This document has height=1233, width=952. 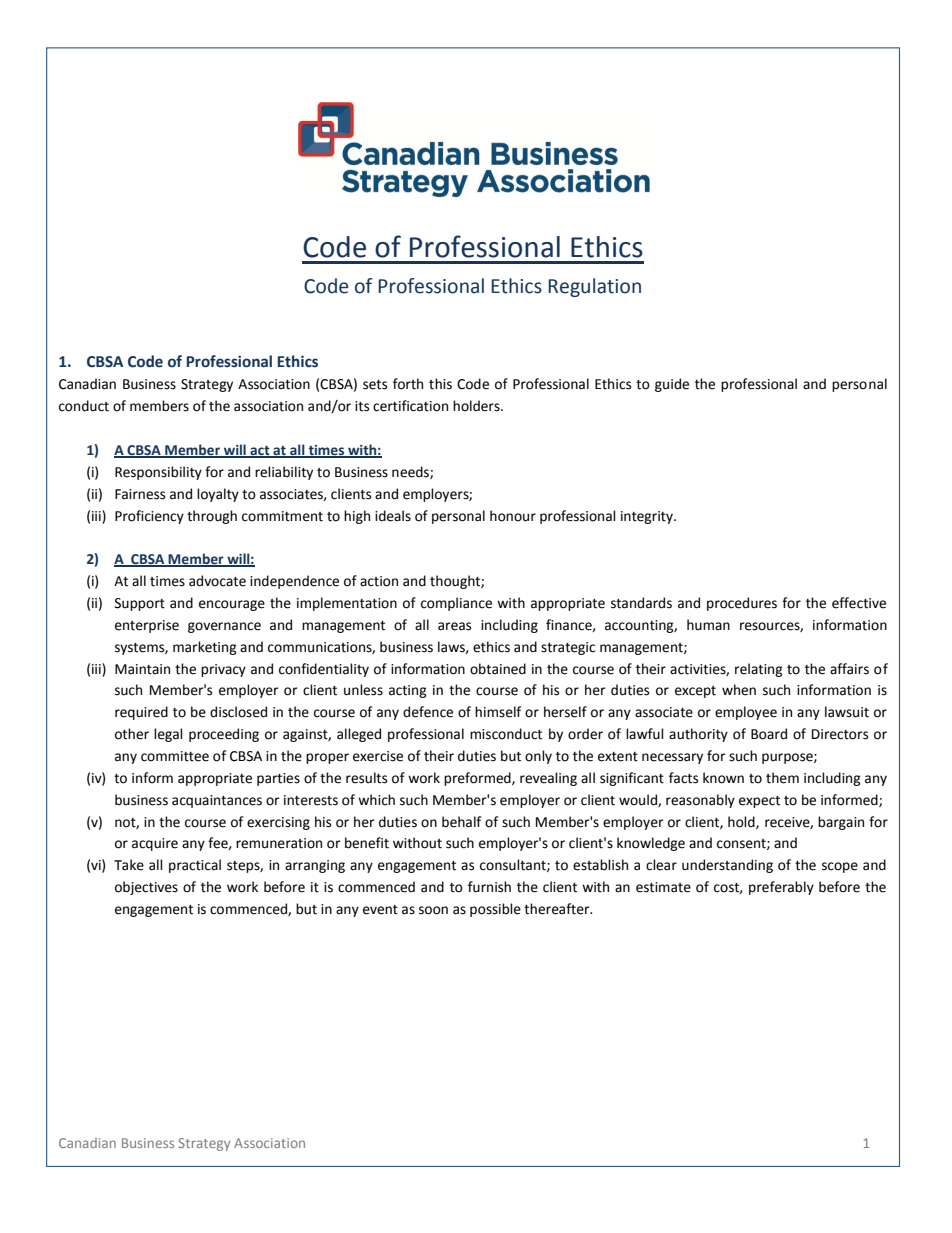 What do you see at coordinates (232, 605) in the document?
I see `encourage` at bounding box center [232, 605].
